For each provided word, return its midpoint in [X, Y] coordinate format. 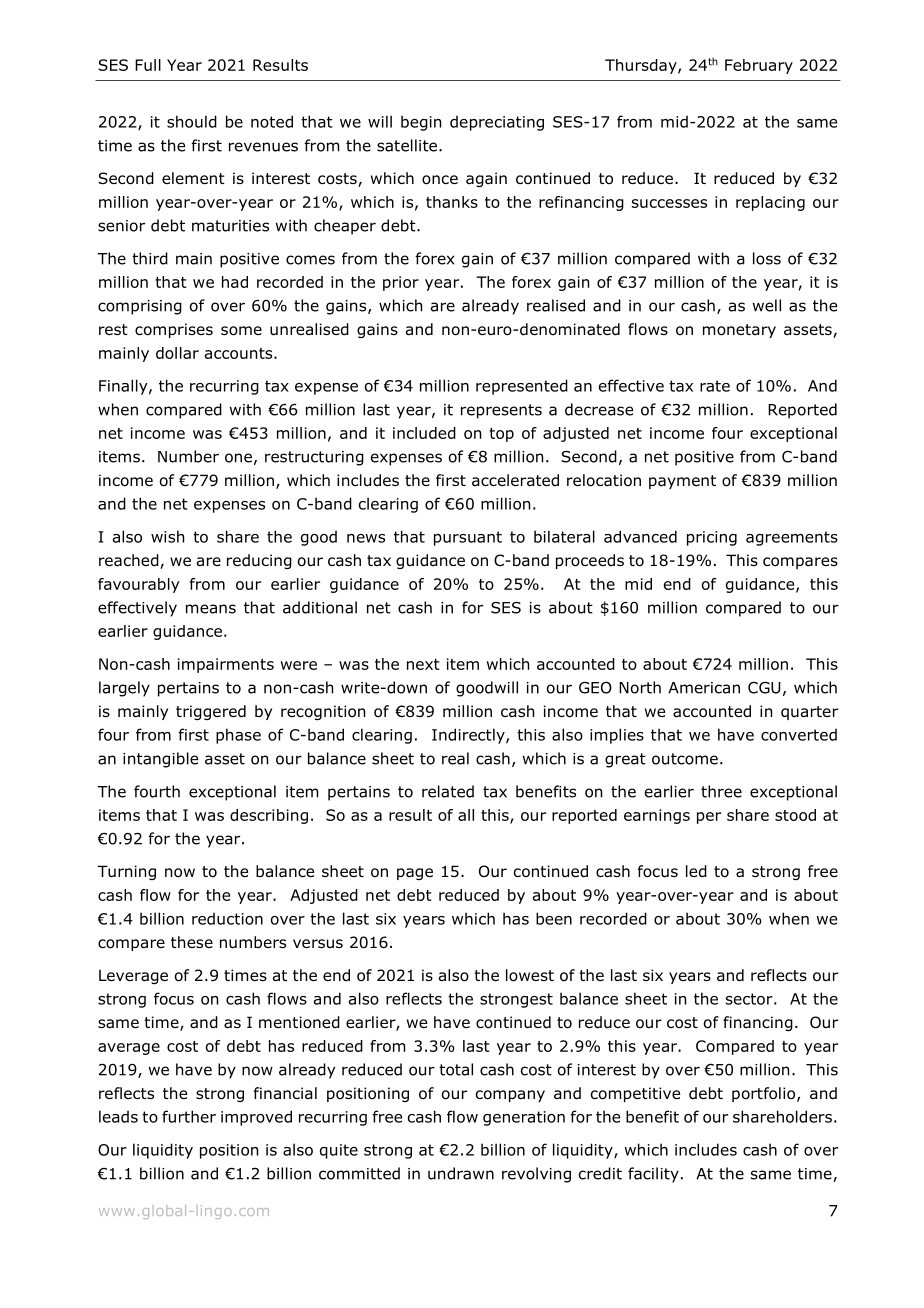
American [704, 688]
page [415, 874]
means [211, 609]
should [192, 121]
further [189, 1116]
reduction [227, 919]
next [423, 664]
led [696, 871]
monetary [739, 331]
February [759, 66]
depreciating [497, 123]
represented [522, 387]
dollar [177, 353]
